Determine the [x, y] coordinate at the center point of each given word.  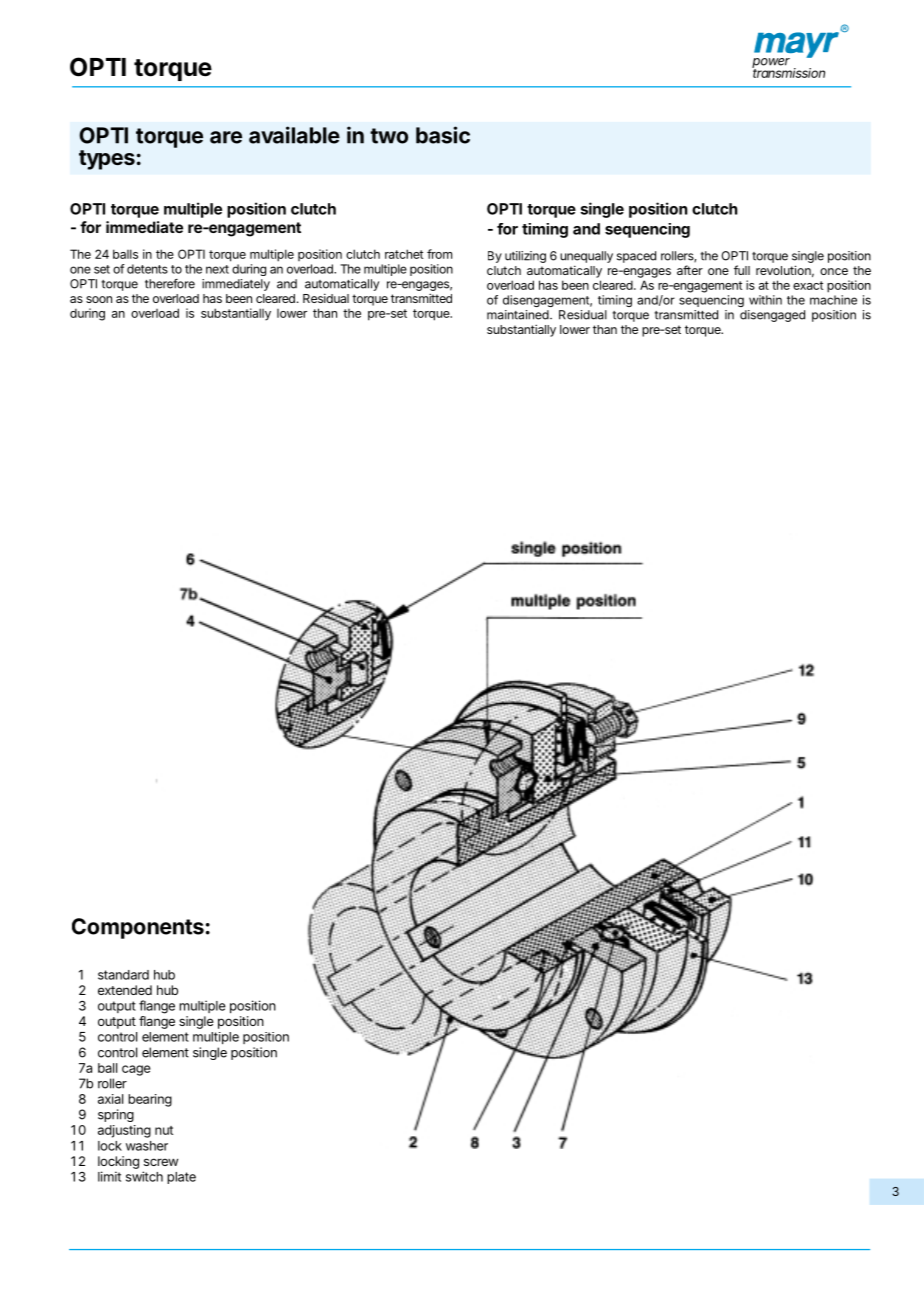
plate [181, 1178]
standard [123, 975]
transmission [788, 72]
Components [138, 928]
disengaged [772, 316]
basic [443, 135]
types [107, 160]
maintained [519, 315]
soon [99, 299]
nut [164, 1130]
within [765, 300]
